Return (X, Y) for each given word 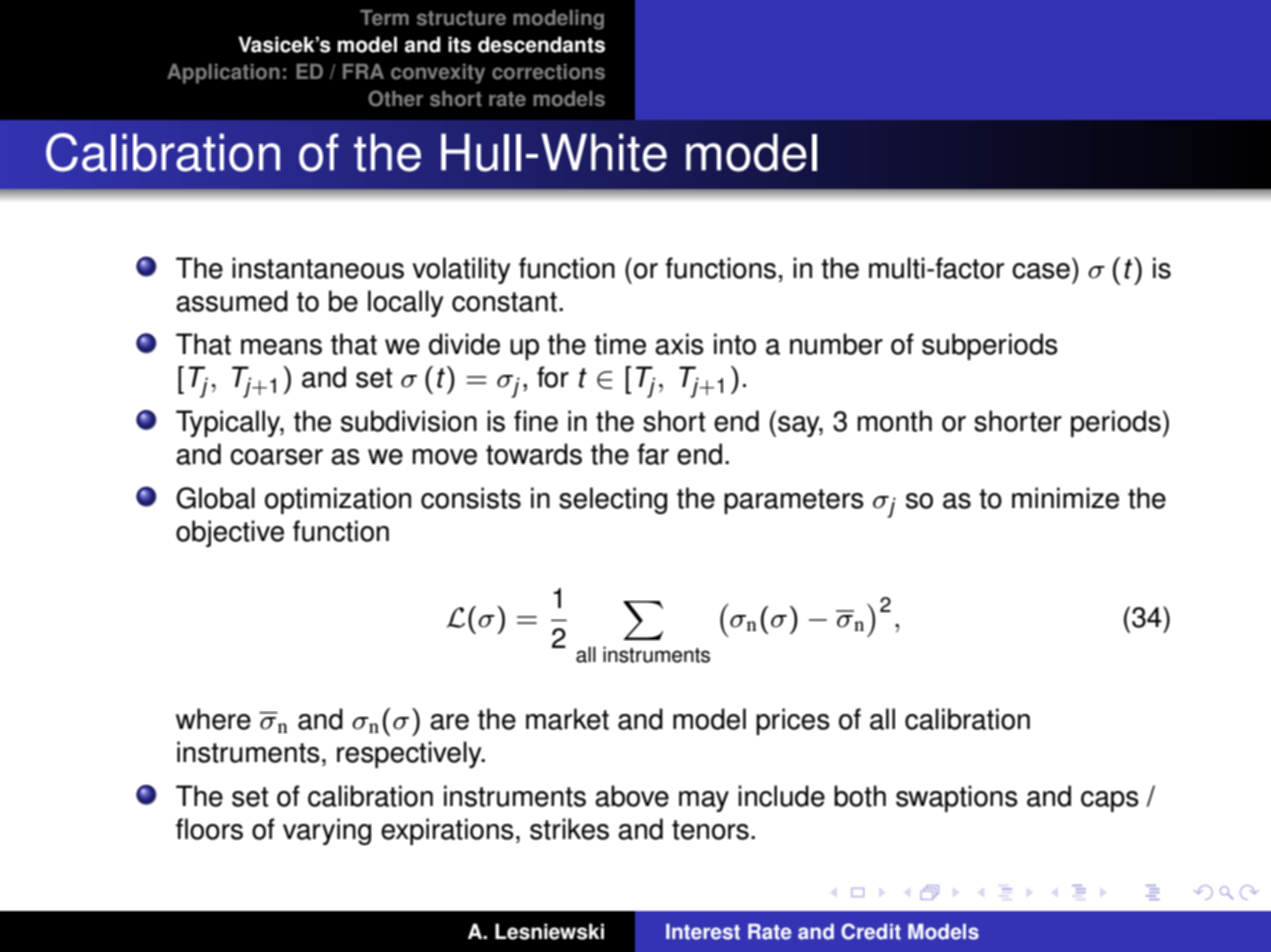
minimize (1065, 498)
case (1041, 271)
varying (327, 831)
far (653, 454)
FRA (363, 71)
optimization (338, 500)
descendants (541, 44)
